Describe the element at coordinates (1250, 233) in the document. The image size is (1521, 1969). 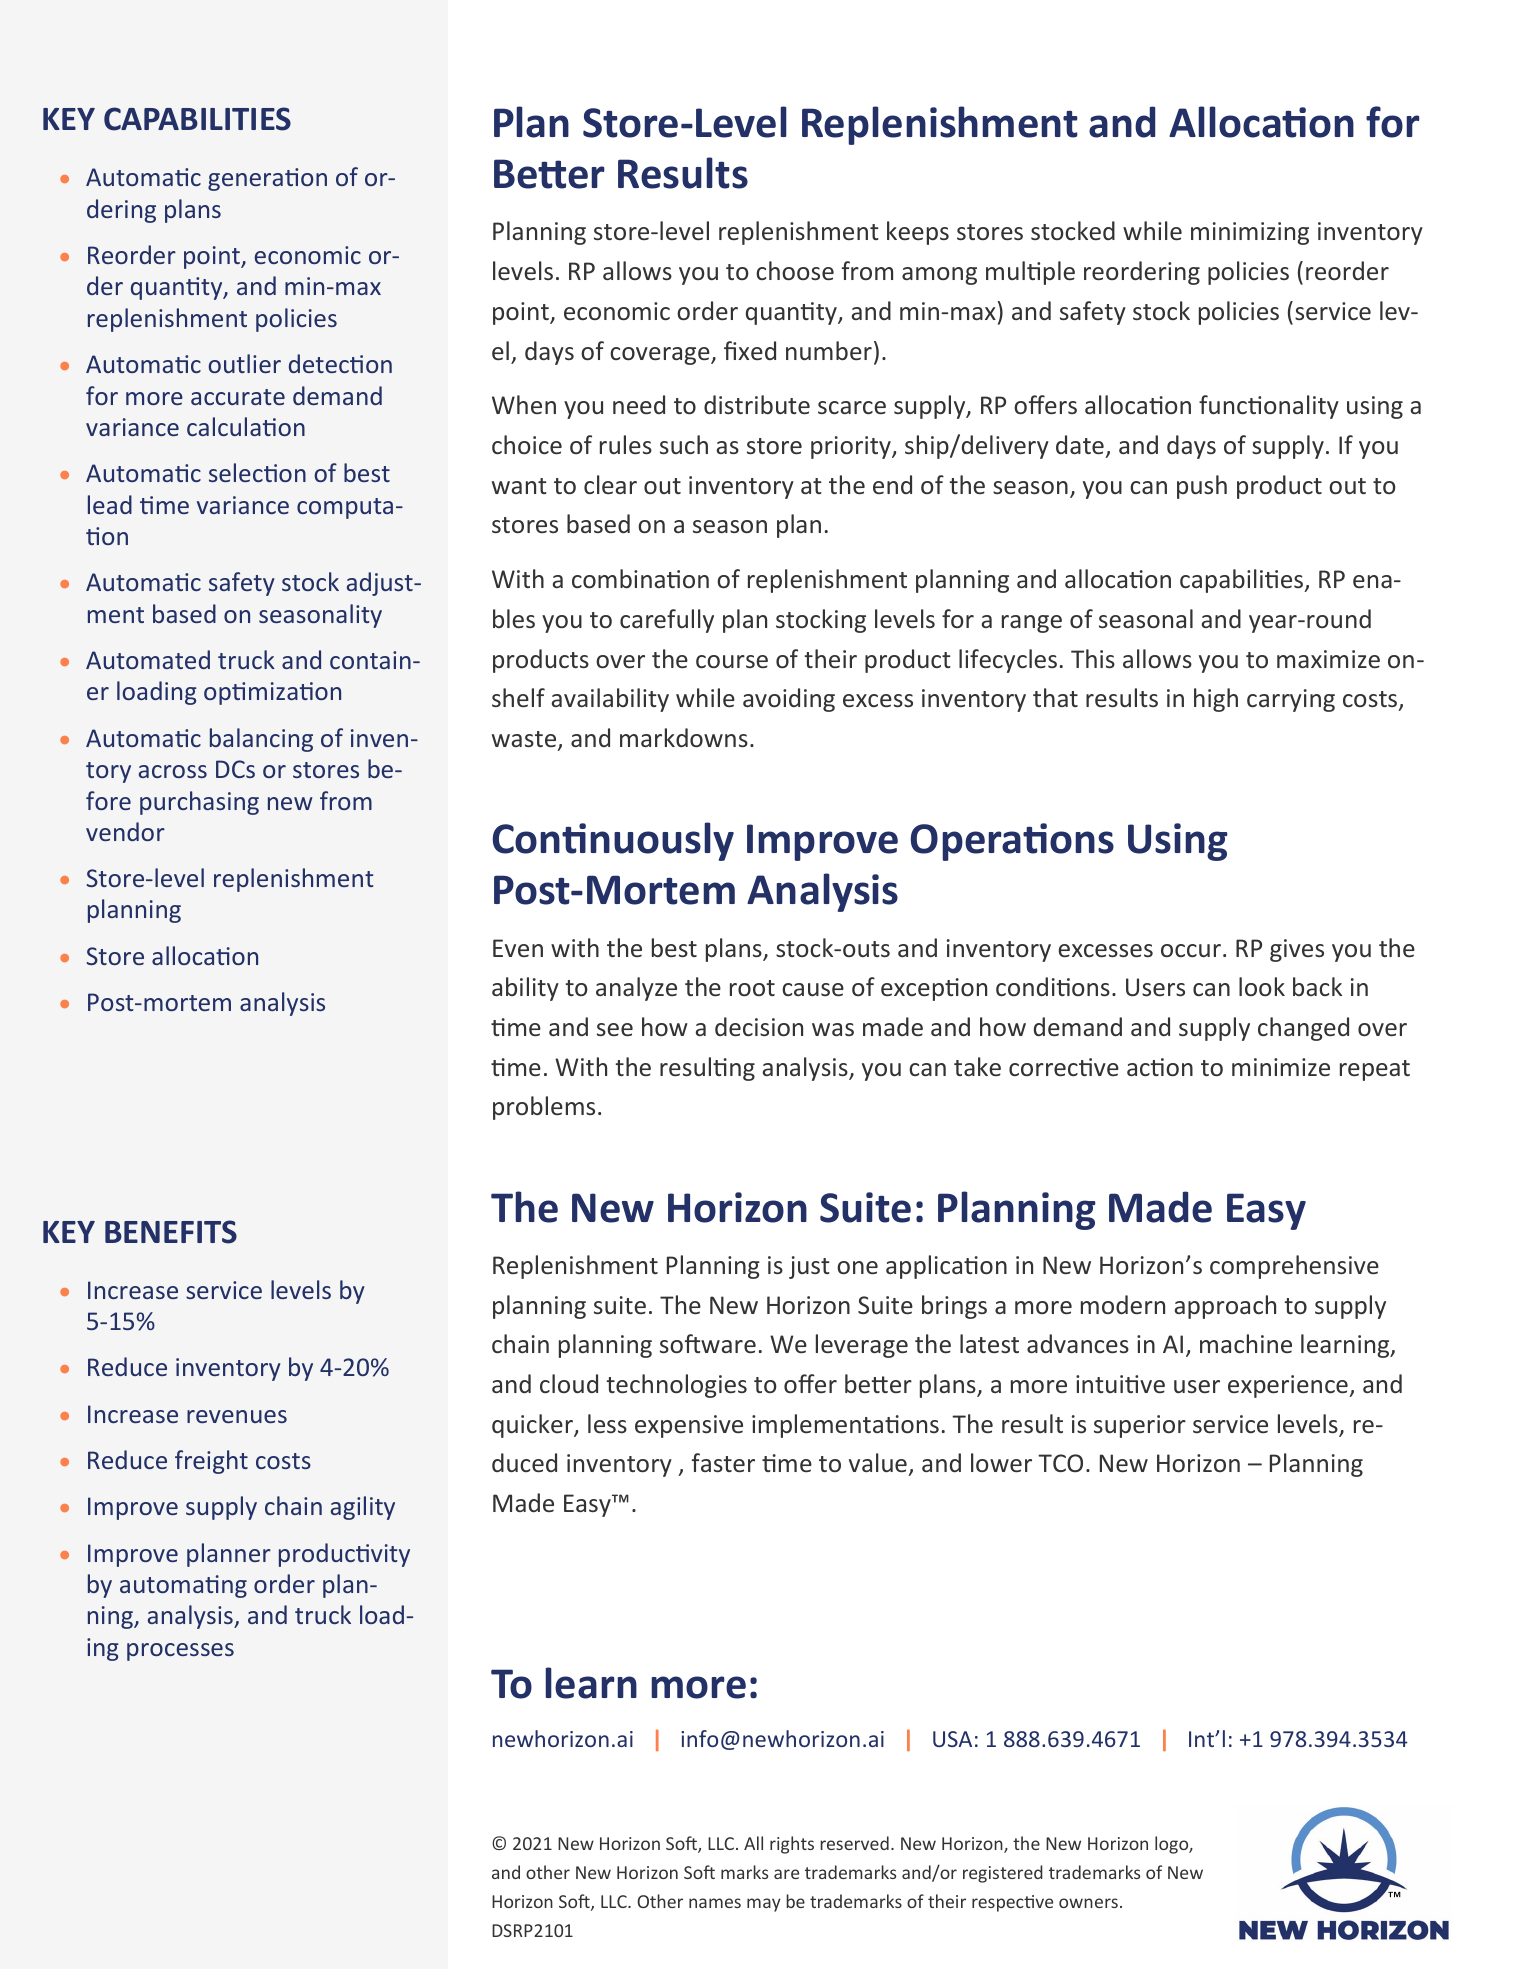
I see `minimizing` at that location.
